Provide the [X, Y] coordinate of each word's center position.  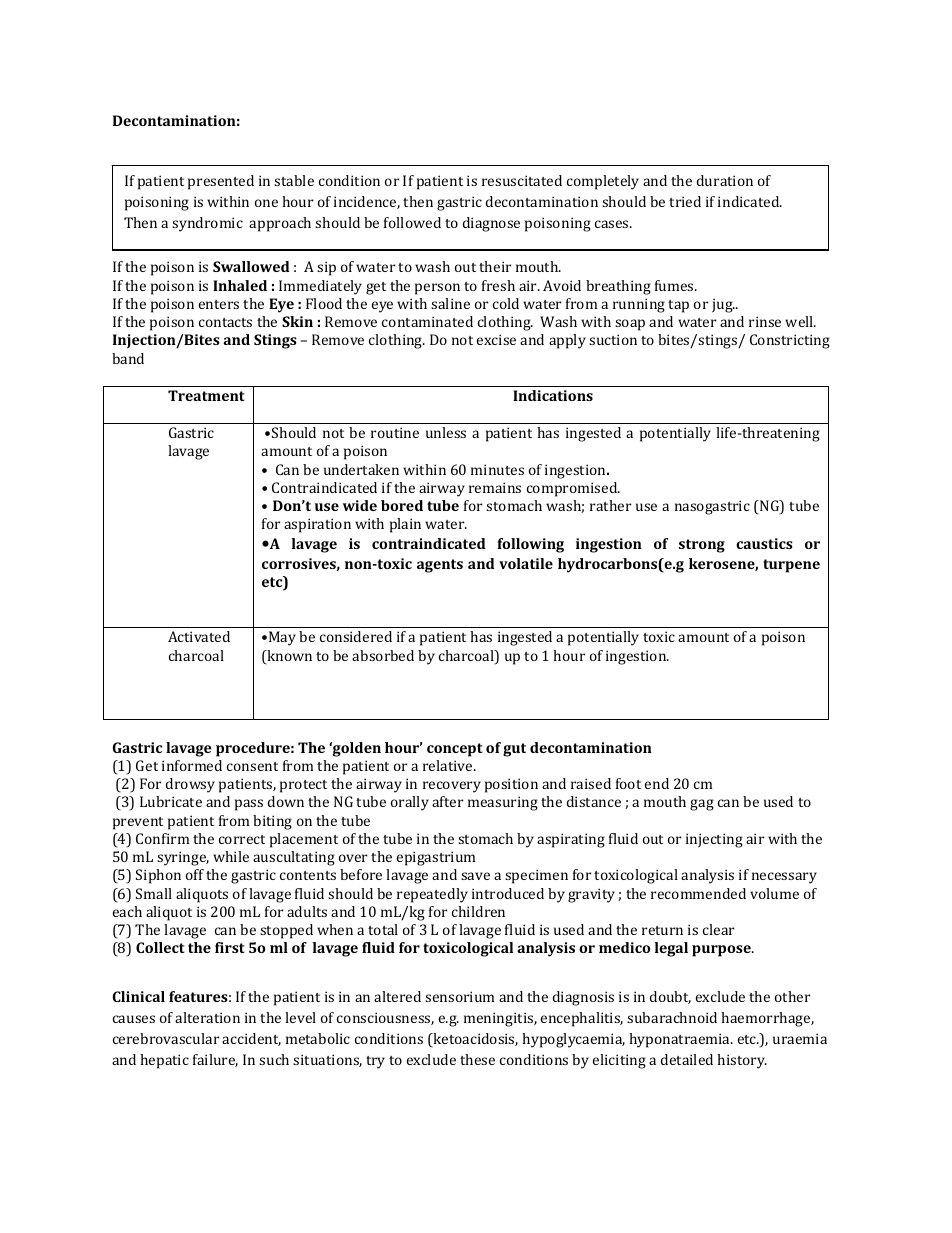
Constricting [790, 341]
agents [440, 566]
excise [496, 339]
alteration [207, 1017]
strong [702, 546]
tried [685, 201]
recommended [698, 893]
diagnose [491, 224]
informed [192, 765]
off [195, 874]
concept [455, 750]
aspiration [317, 525]
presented [221, 182]
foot [628, 783]
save [475, 876]
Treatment [206, 395]
